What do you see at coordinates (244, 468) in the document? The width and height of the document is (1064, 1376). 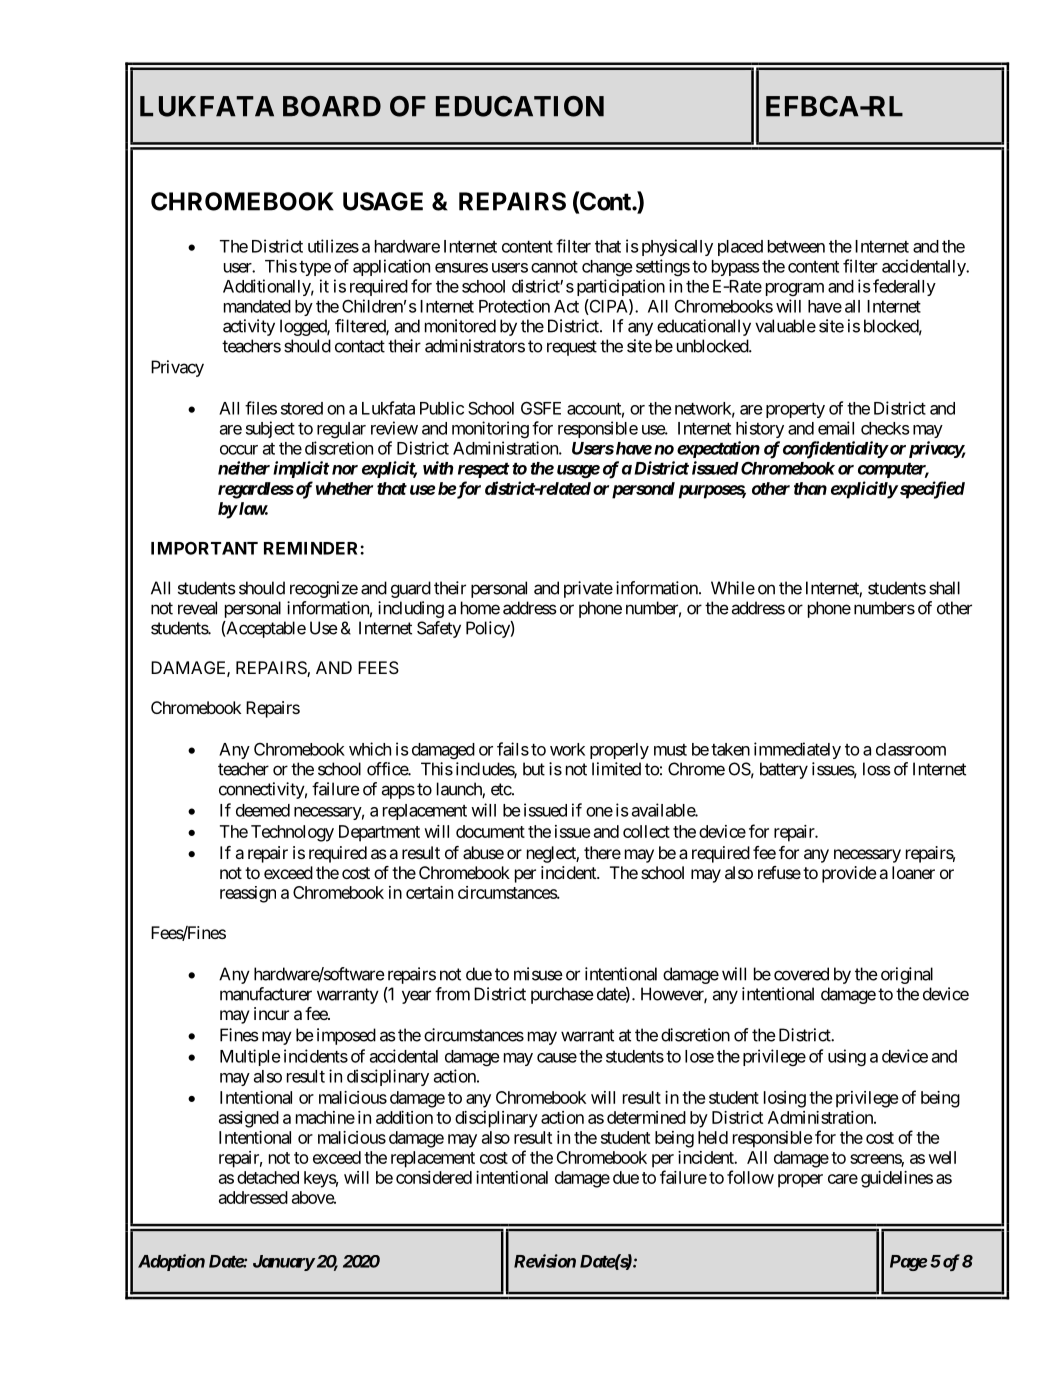 I see `neither` at bounding box center [244, 468].
